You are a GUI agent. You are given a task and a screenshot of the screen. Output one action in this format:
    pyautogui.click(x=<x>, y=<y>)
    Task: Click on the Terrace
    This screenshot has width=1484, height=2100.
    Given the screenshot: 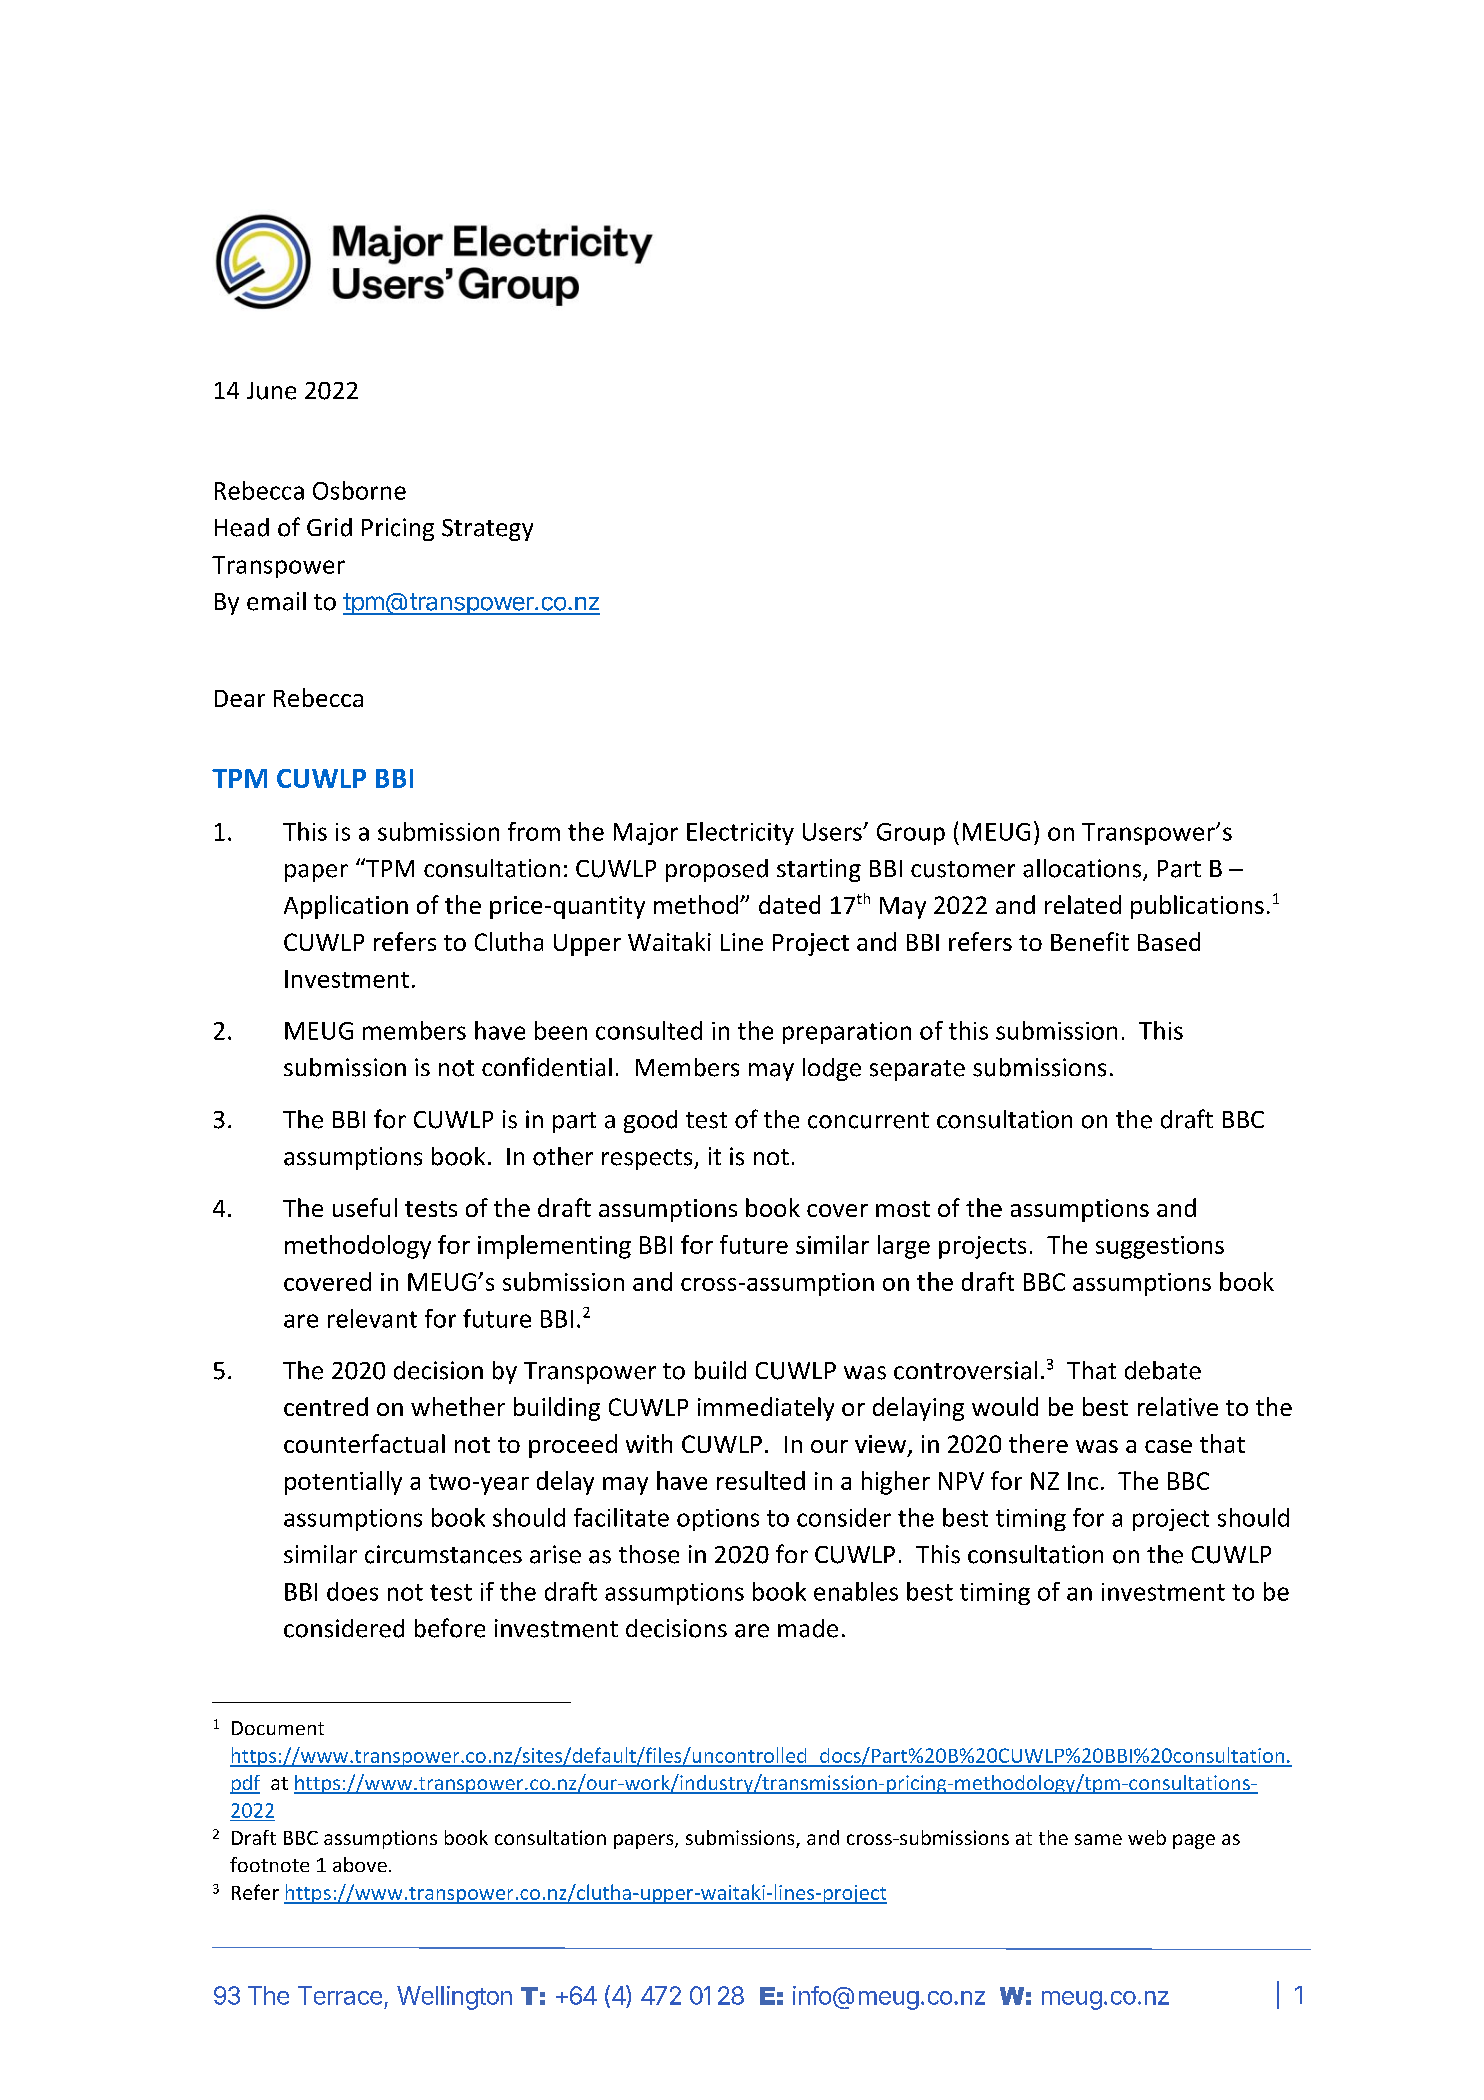 What is the action you would take?
    pyautogui.click(x=340, y=1995)
